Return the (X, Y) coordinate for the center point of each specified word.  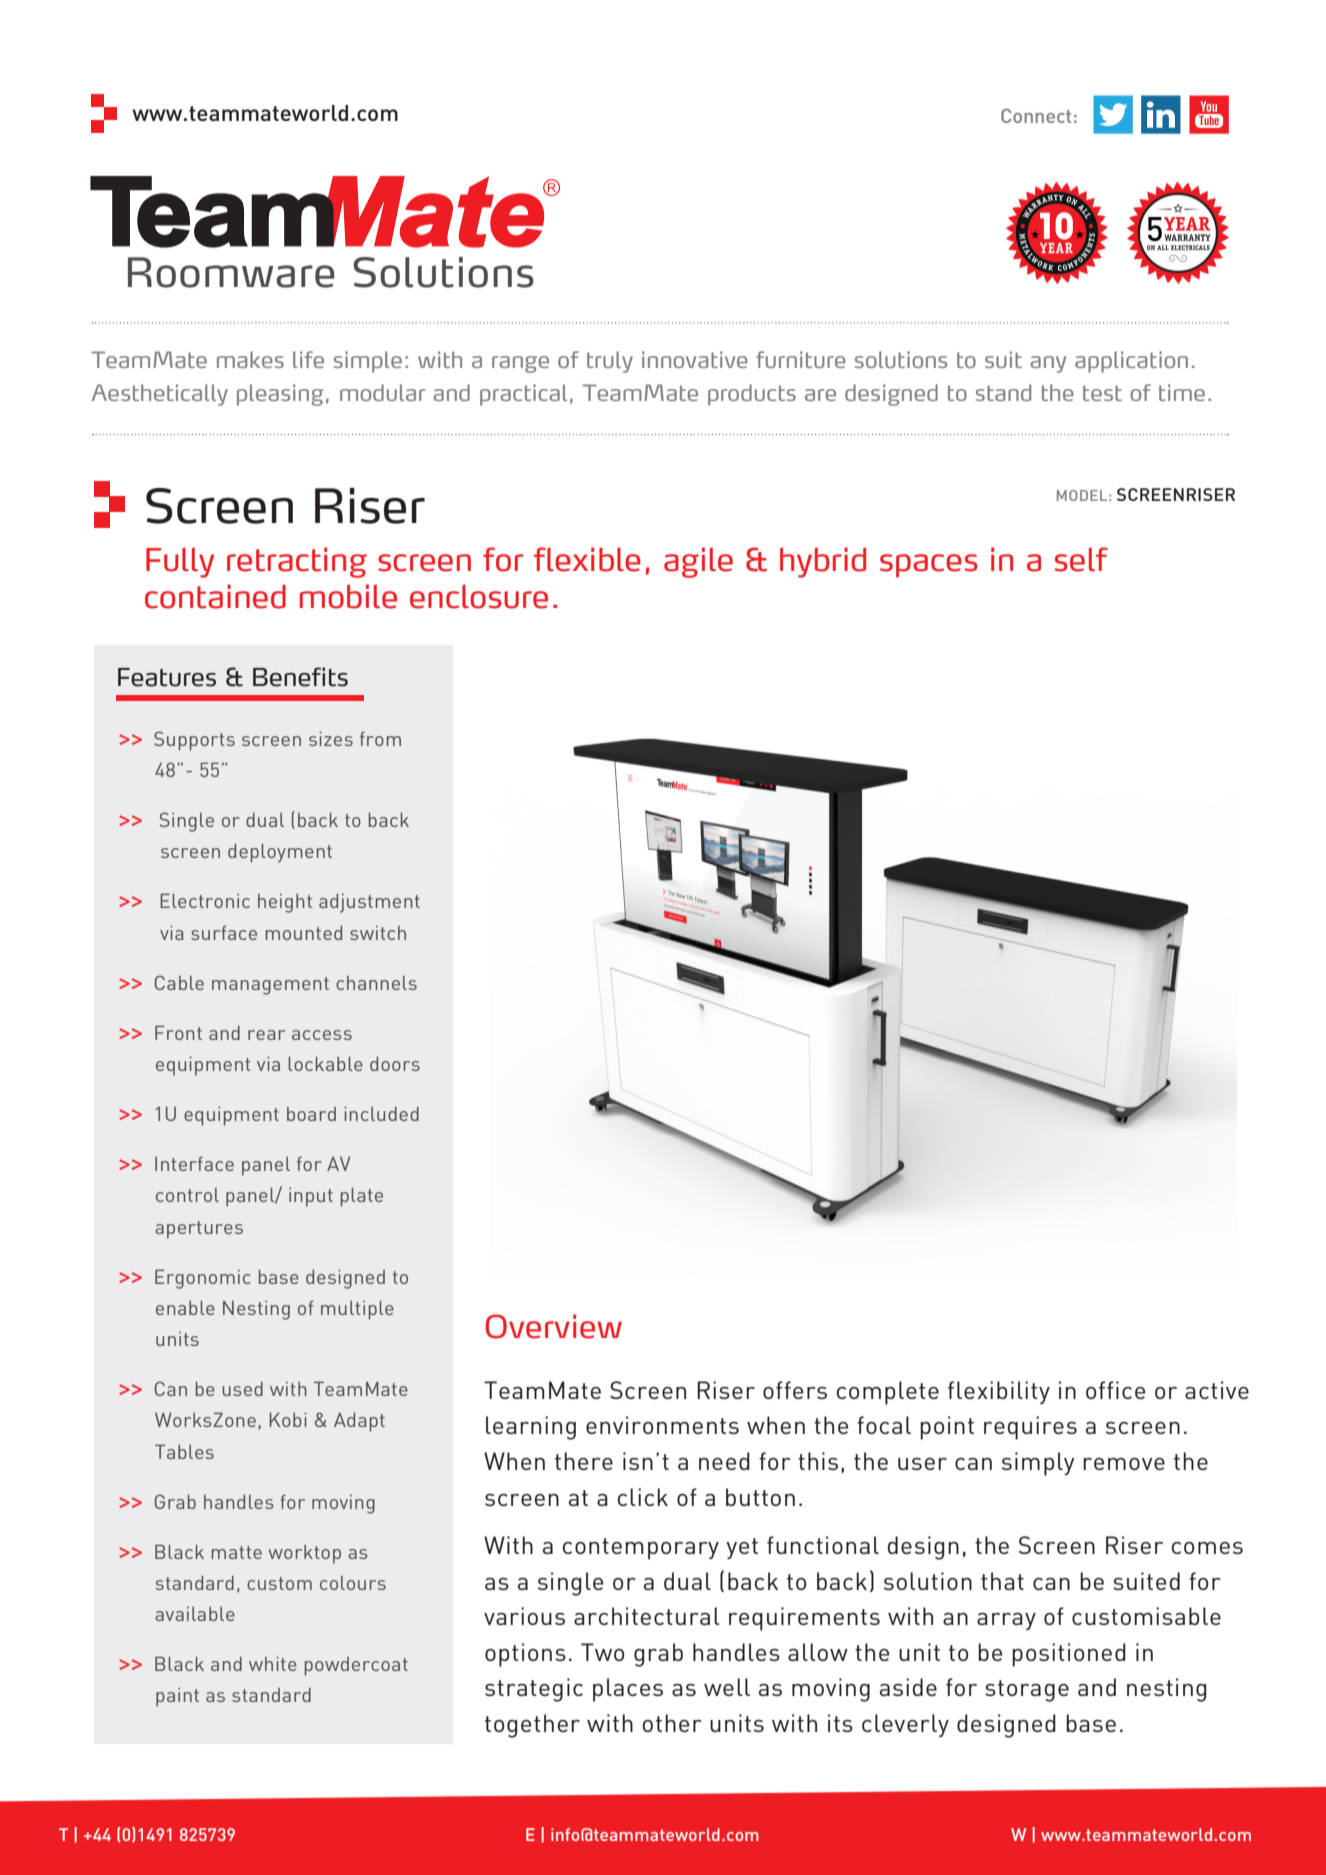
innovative (695, 359)
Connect (1036, 116)
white (273, 1663)
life (308, 359)
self (1081, 559)
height (285, 903)
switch (378, 933)
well (727, 1687)
